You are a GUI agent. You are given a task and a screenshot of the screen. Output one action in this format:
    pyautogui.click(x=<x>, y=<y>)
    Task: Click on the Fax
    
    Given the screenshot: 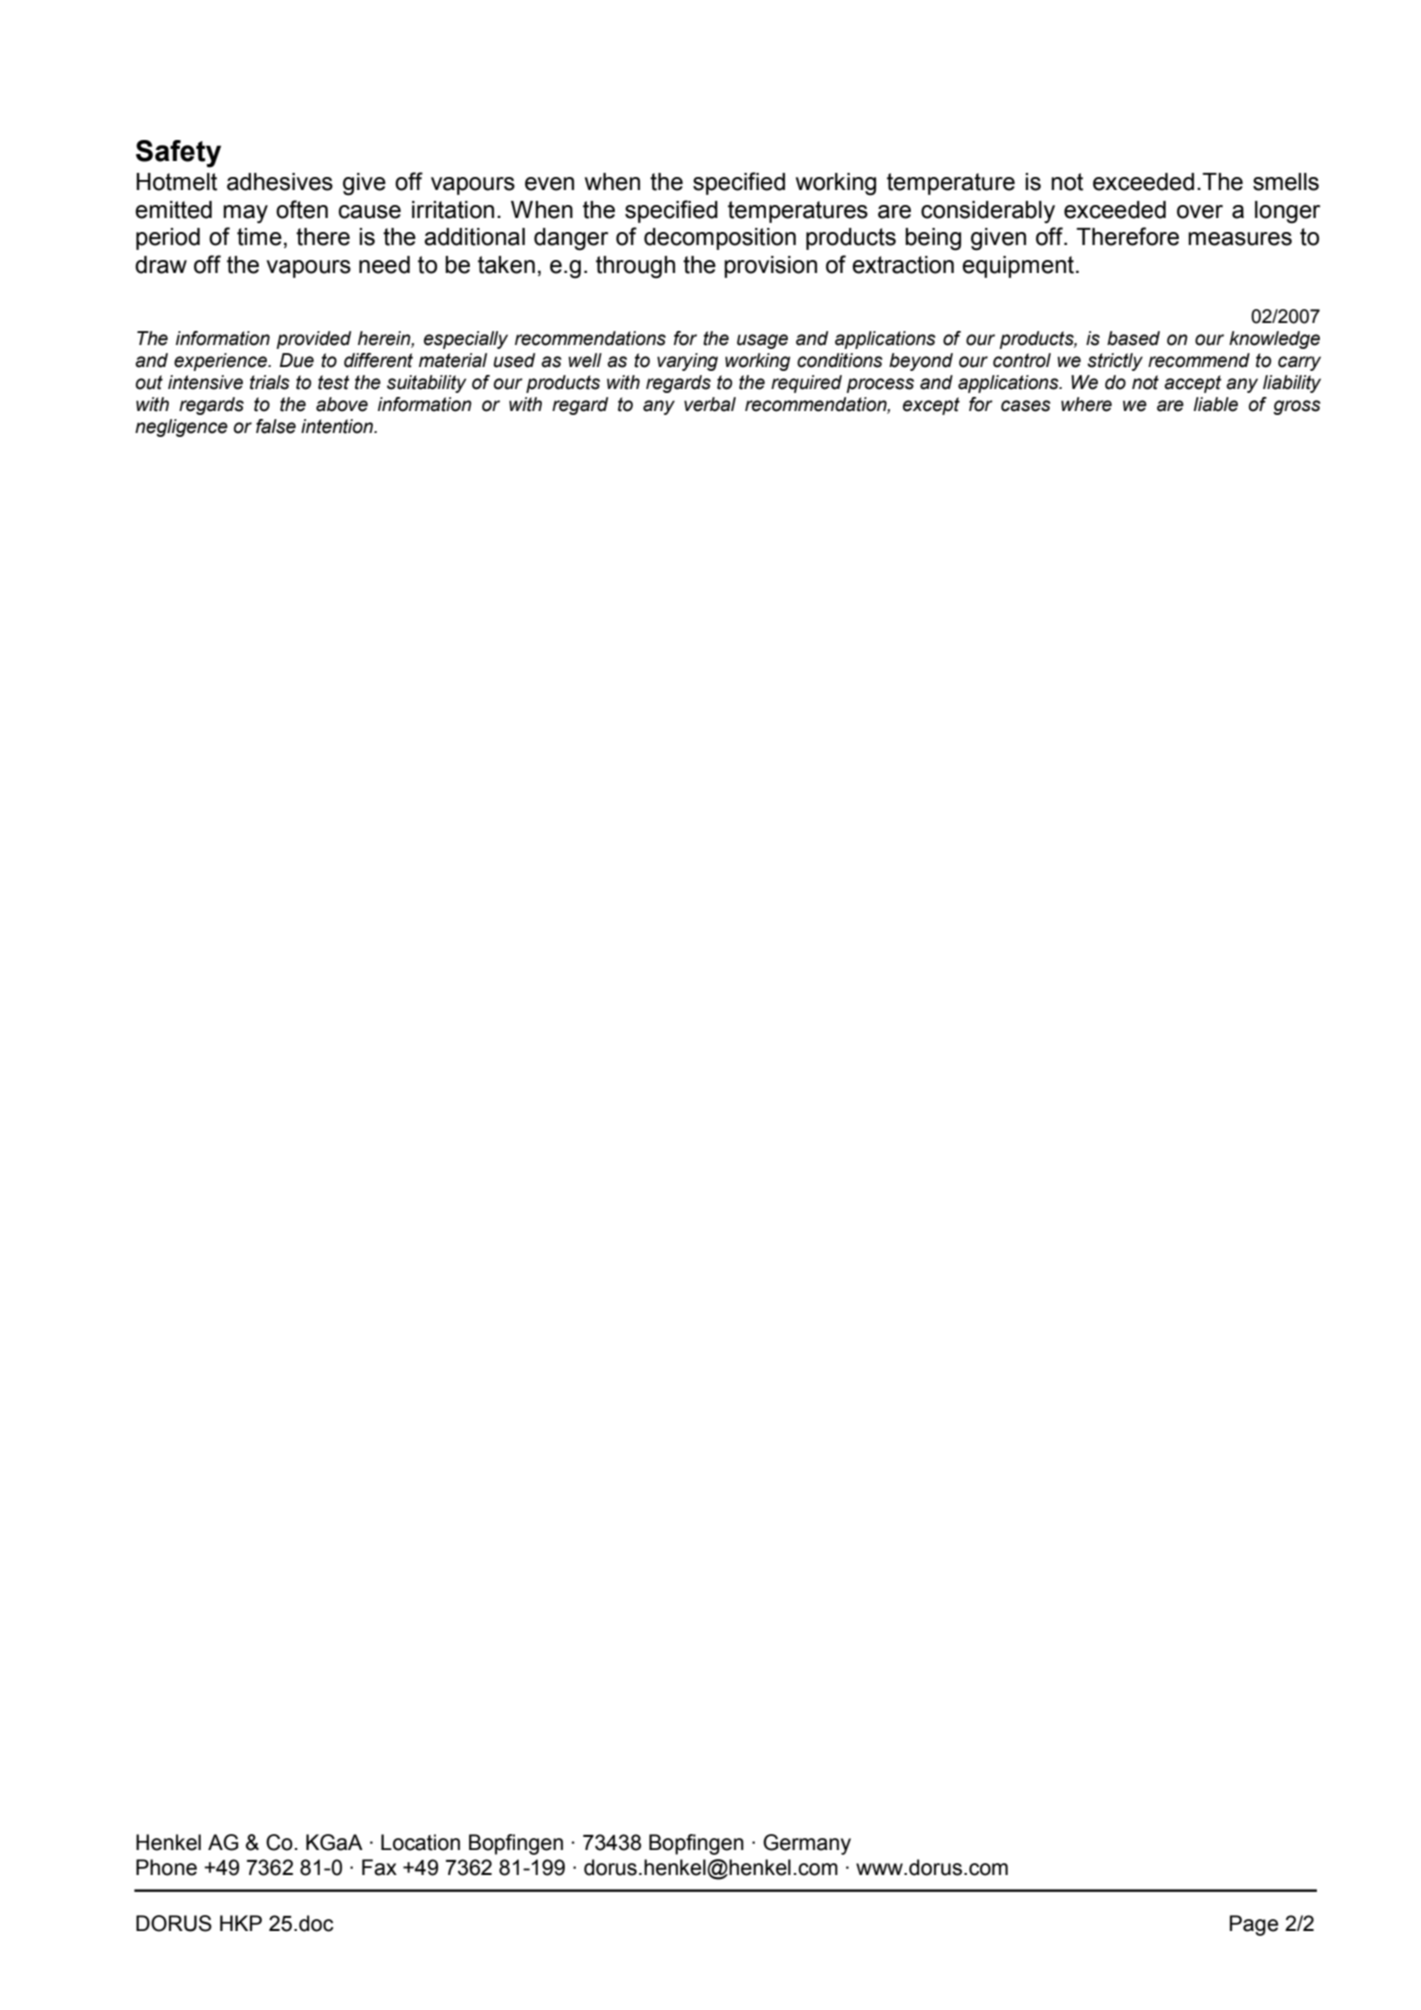 What is the action you would take?
    pyautogui.click(x=379, y=1867)
